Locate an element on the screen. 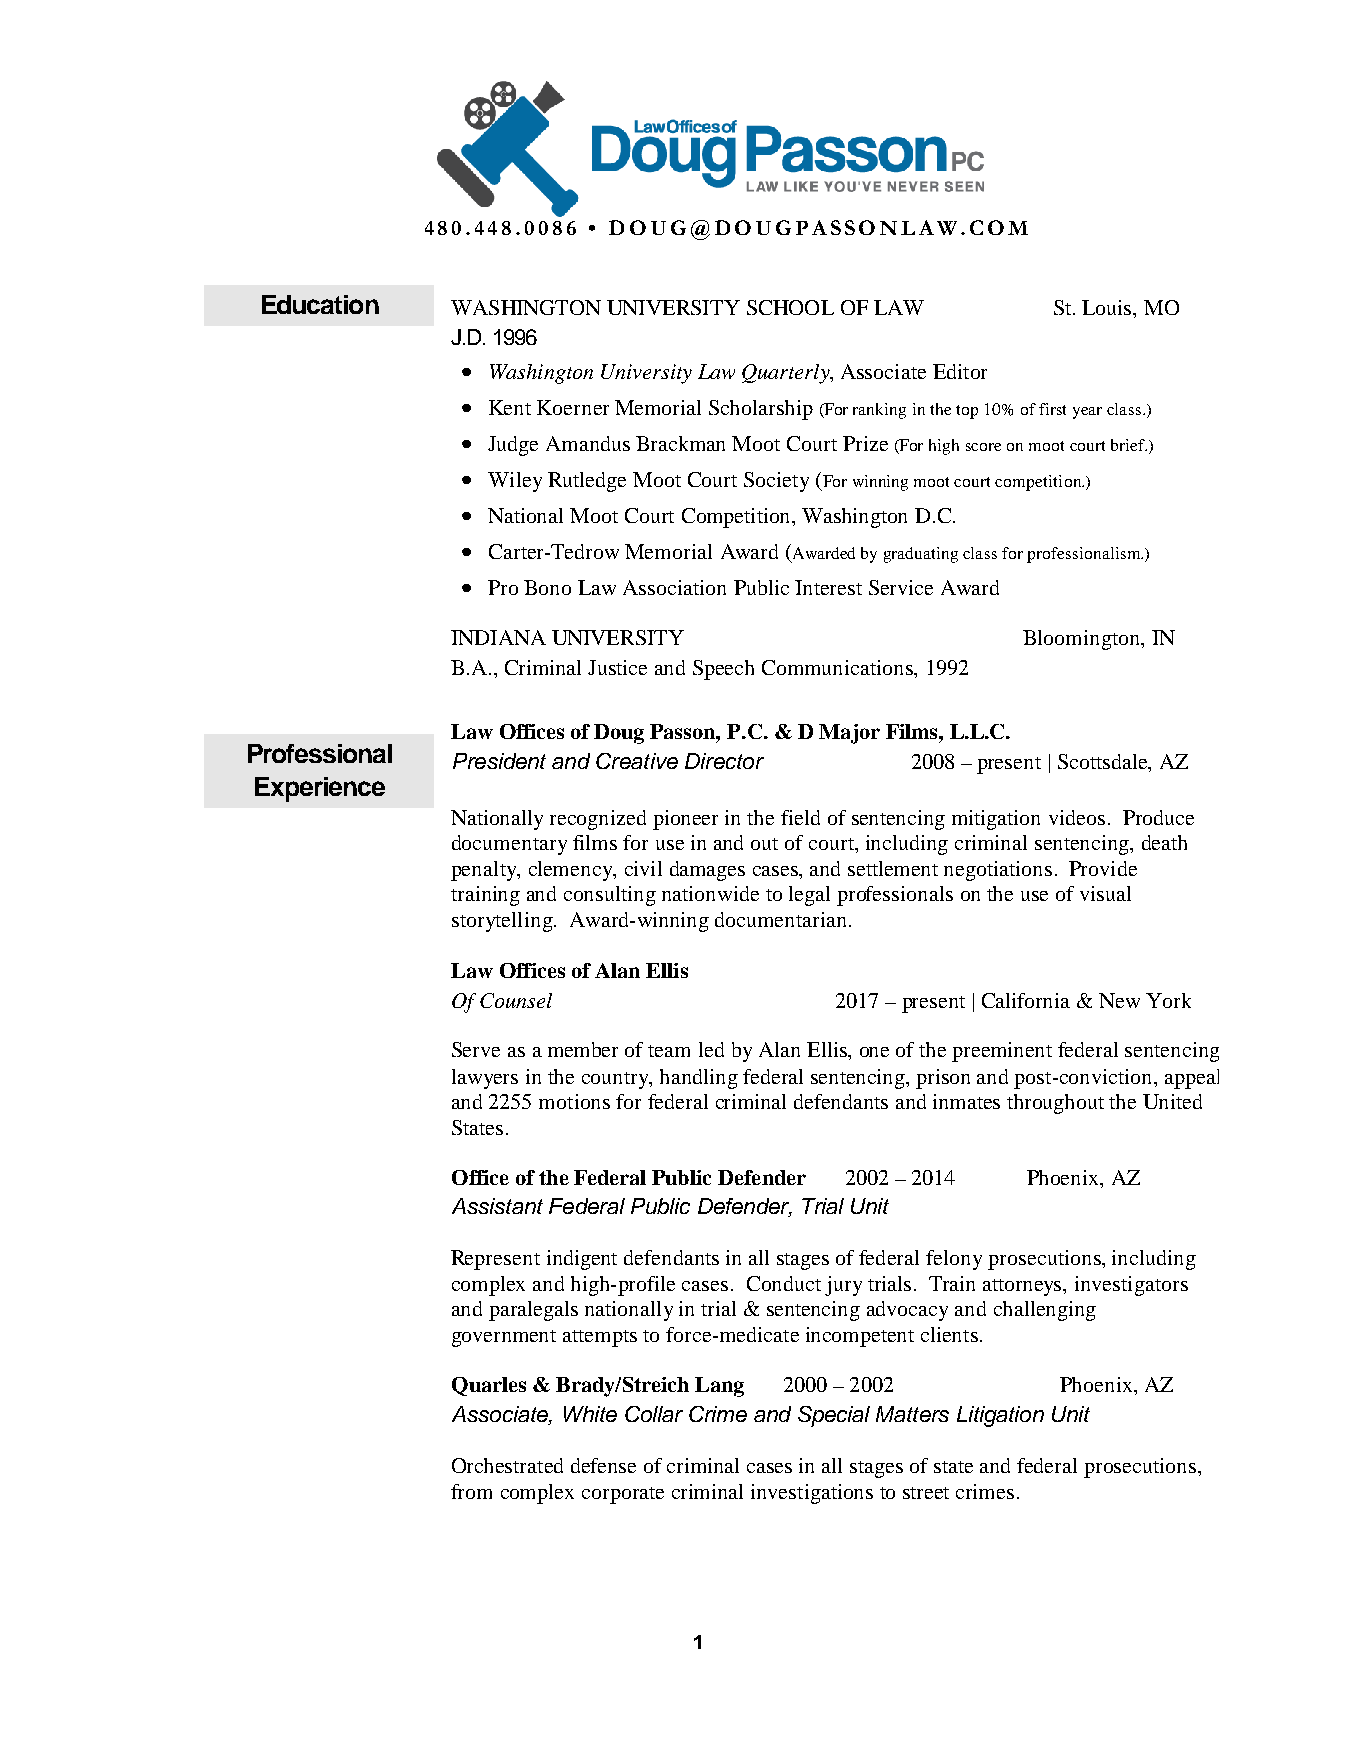  Speech is located at coordinates (723, 670).
